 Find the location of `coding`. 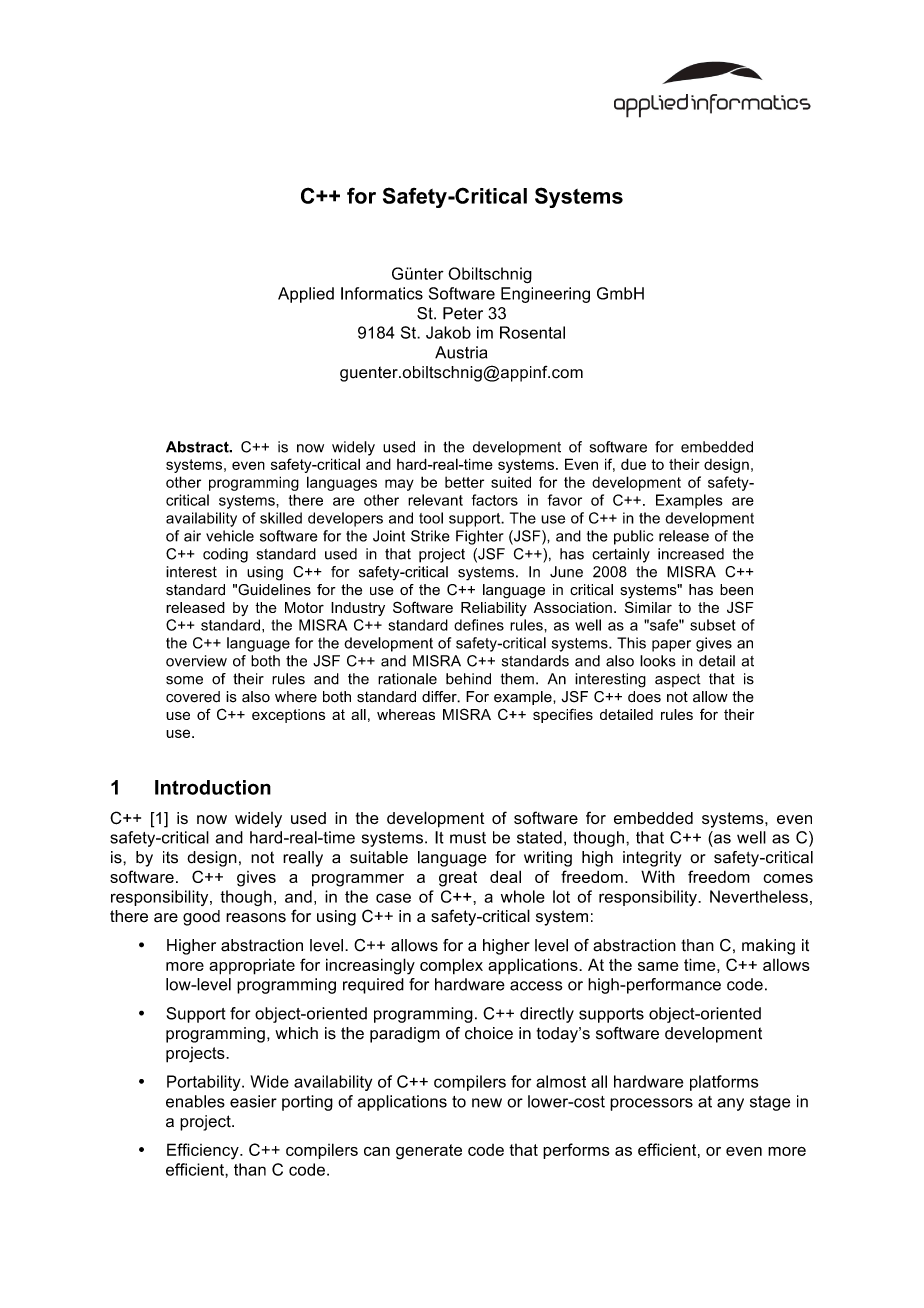

coding is located at coordinates (225, 555).
